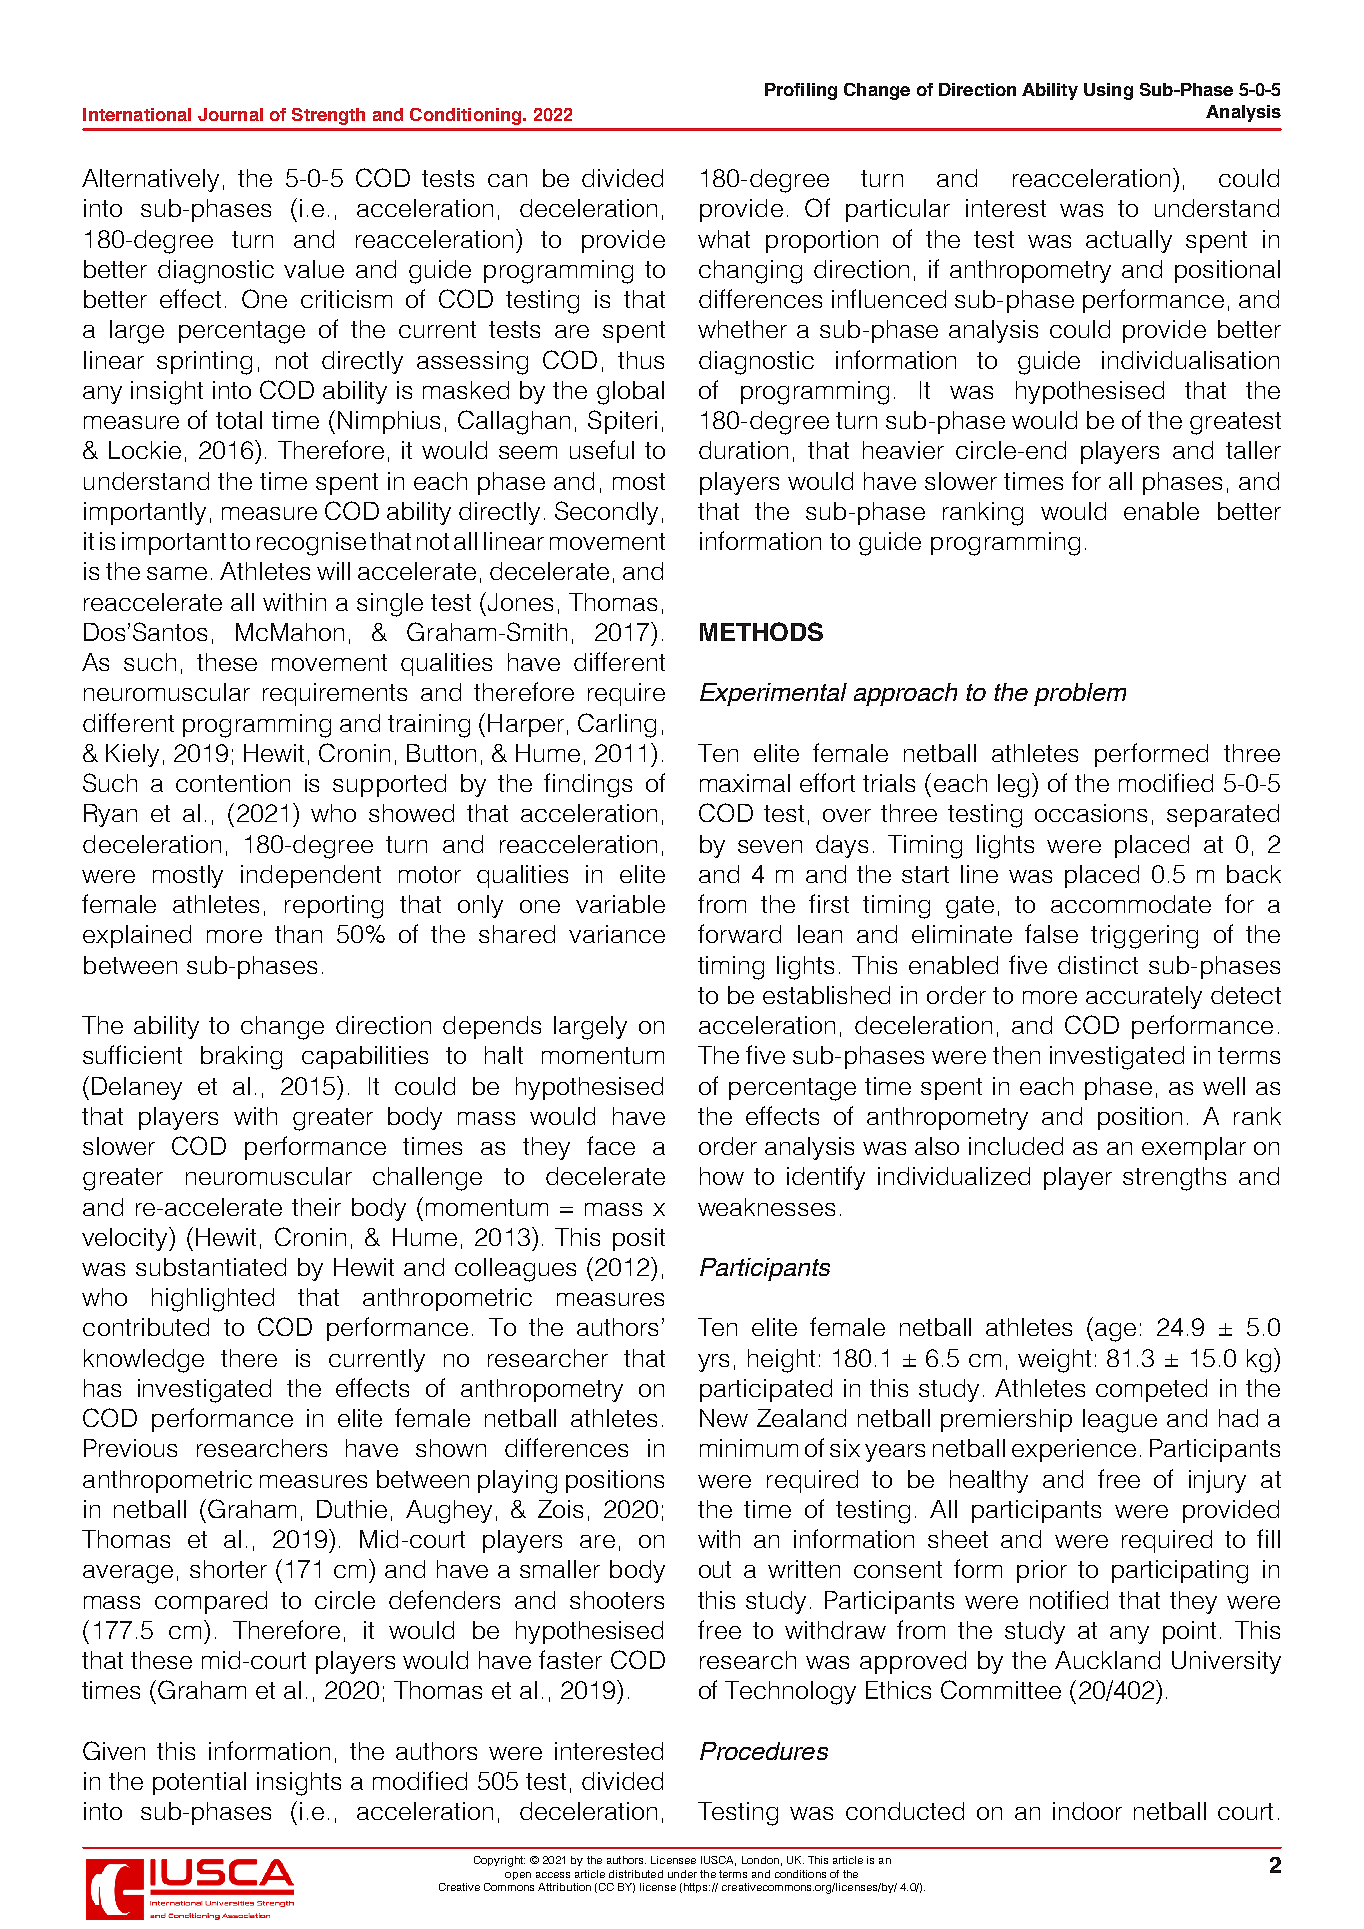 The height and width of the document is (1929, 1364). Describe the element at coordinates (298, 934) in the document. I see `than` at that location.
